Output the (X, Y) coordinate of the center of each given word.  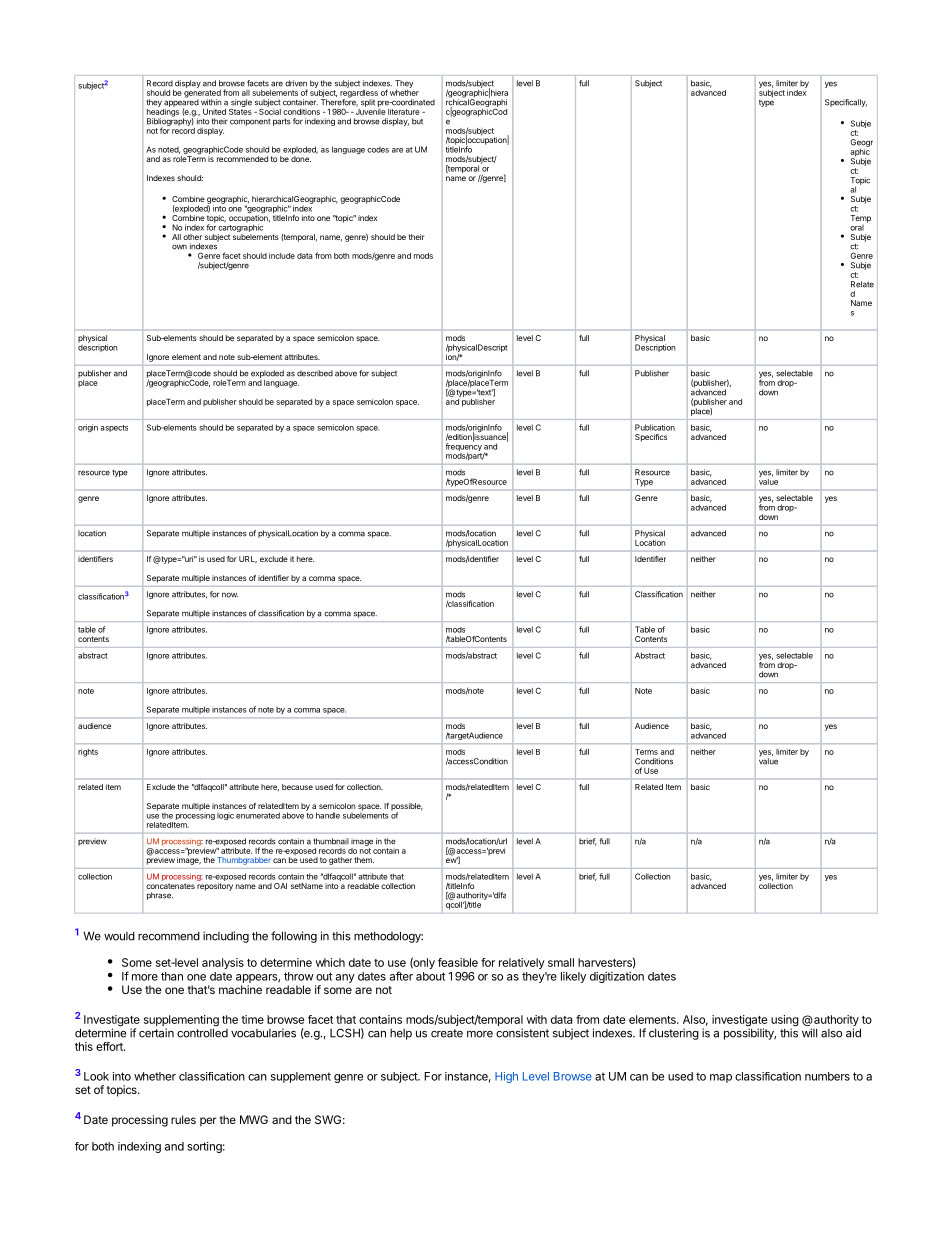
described (315, 373)
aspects (114, 428)
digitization (617, 977)
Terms (646, 752)
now (230, 595)
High (506, 1077)
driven (296, 83)
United (214, 112)
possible (407, 808)
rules (183, 1119)
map (721, 1078)
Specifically (846, 103)
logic (225, 816)
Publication (655, 427)
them (364, 860)
